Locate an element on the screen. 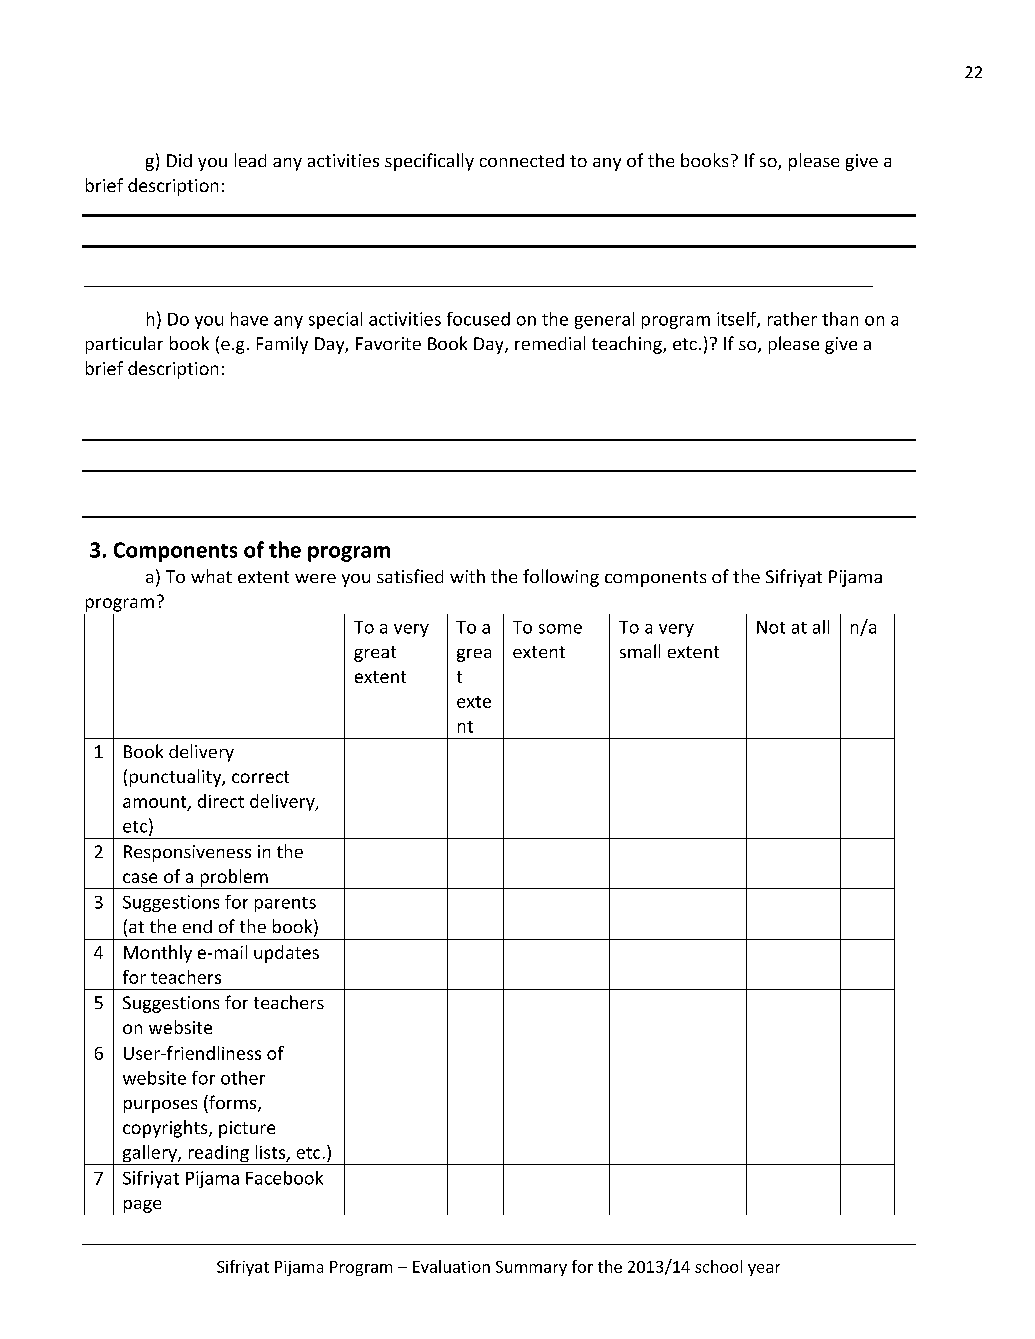 The height and width of the screenshot is (1339, 1035). small is located at coordinates (640, 651).
